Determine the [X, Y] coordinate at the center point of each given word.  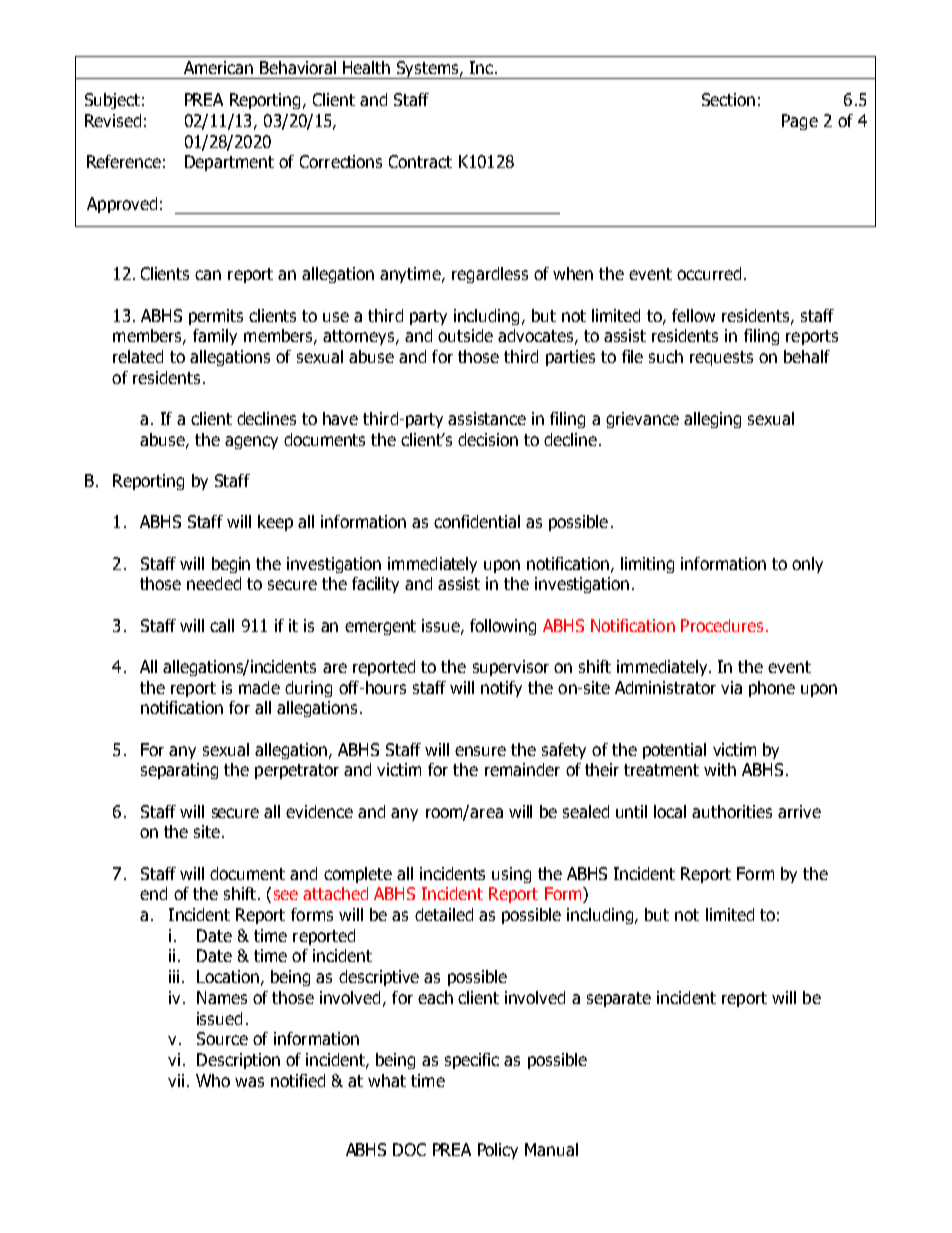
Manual [551, 1149]
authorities [732, 811]
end [153, 893]
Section [728, 99]
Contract [420, 161]
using [511, 875]
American [218, 67]
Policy [498, 1151]
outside [465, 335]
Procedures [722, 625]
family [215, 337]
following [503, 627]
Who [213, 1080]
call [222, 625]
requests [721, 358]
